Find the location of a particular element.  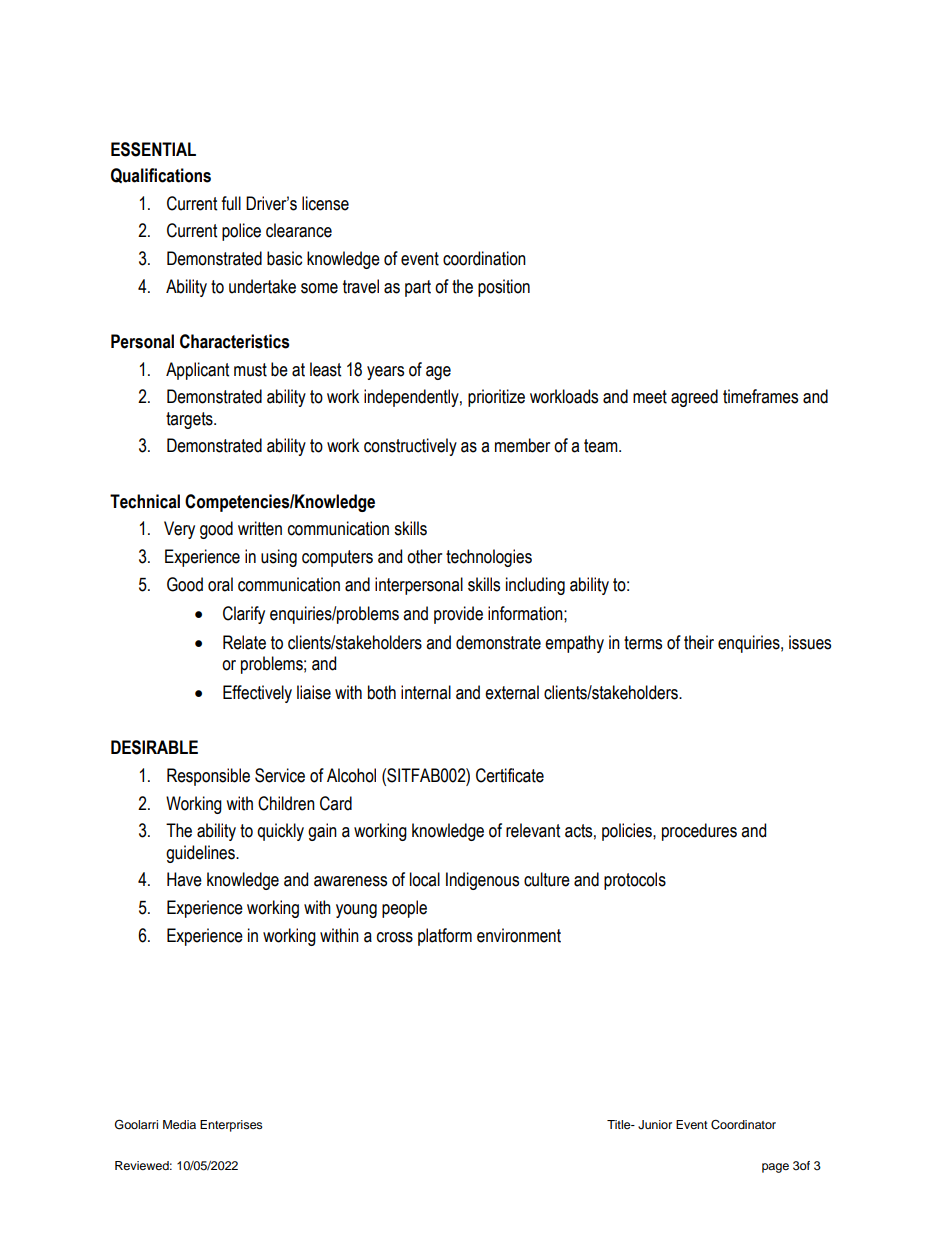

their is located at coordinates (699, 642).
